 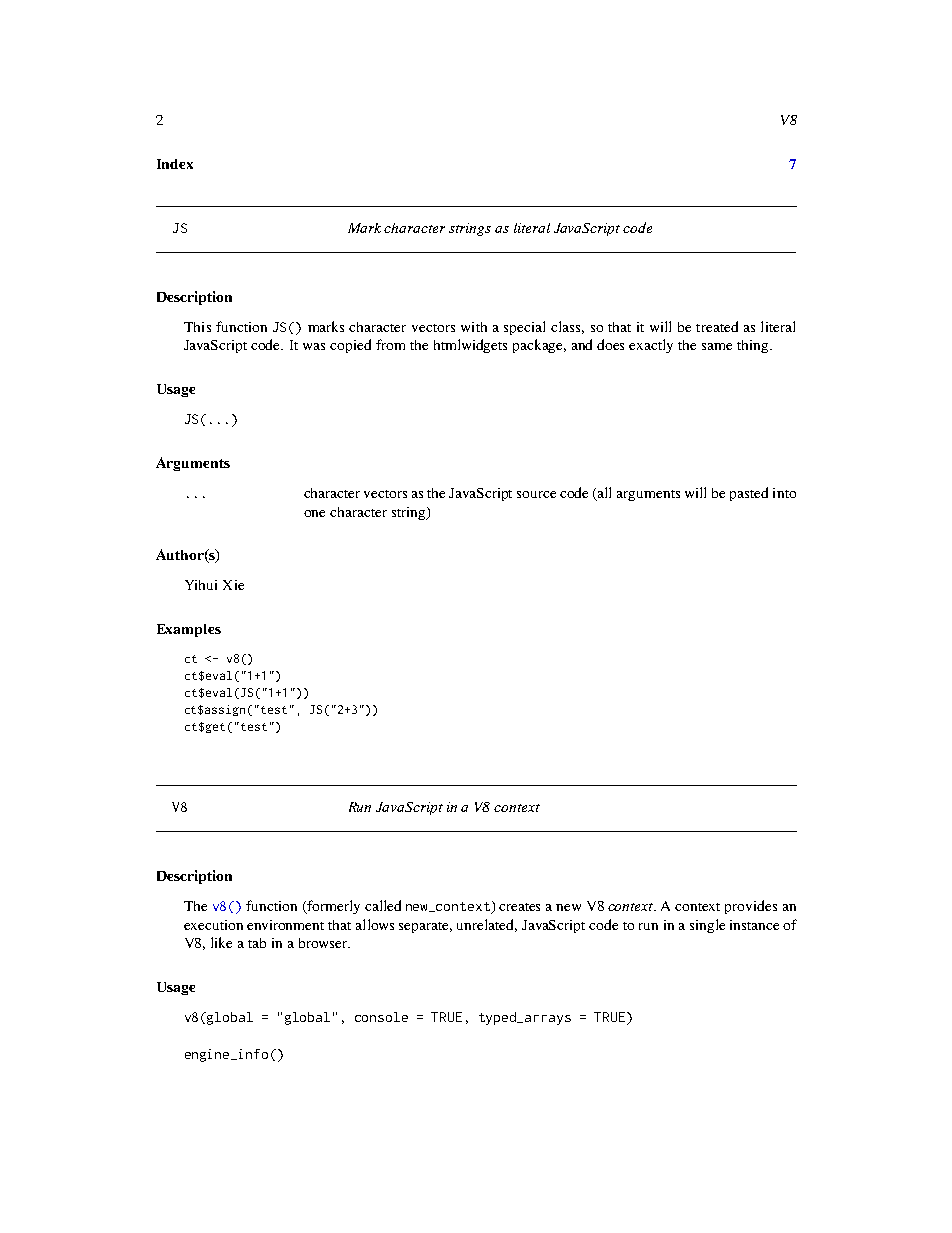 What do you see at coordinates (749, 494) in the document?
I see `pasted` at bounding box center [749, 494].
